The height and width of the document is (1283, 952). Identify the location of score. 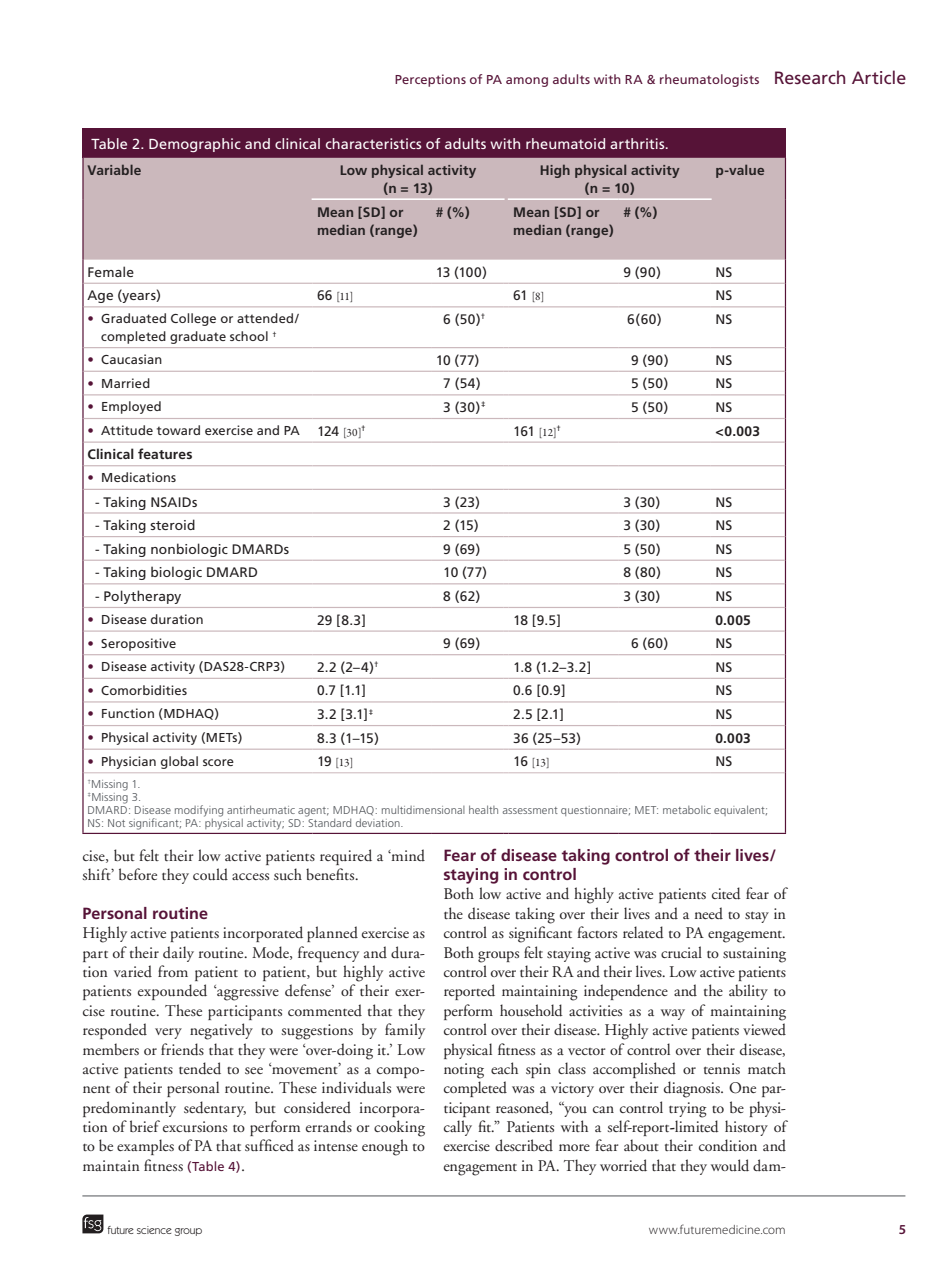
(218, 762).
